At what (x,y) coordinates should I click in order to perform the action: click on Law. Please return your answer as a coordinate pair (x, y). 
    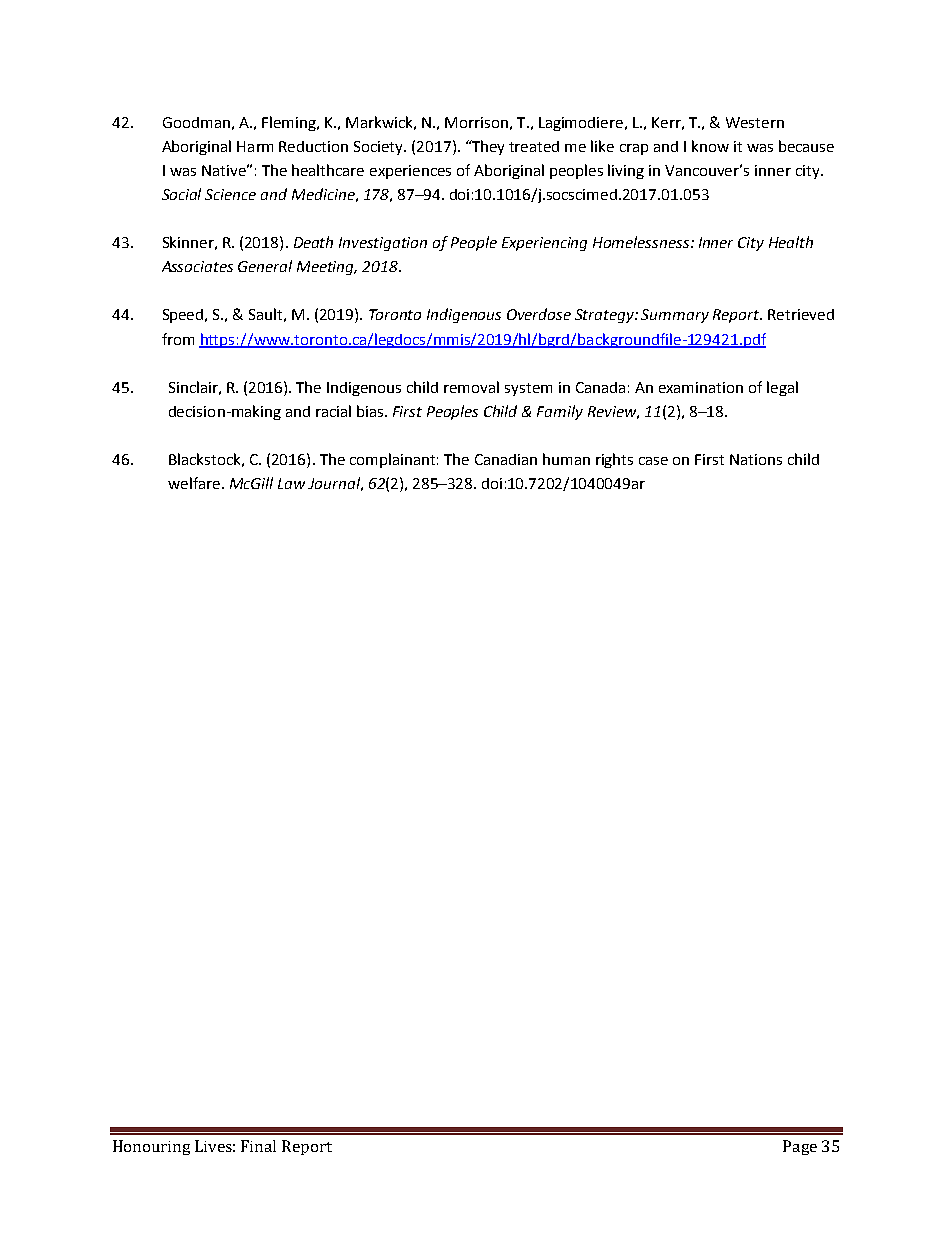
    Looking at the image, I should click on (291, 483).
